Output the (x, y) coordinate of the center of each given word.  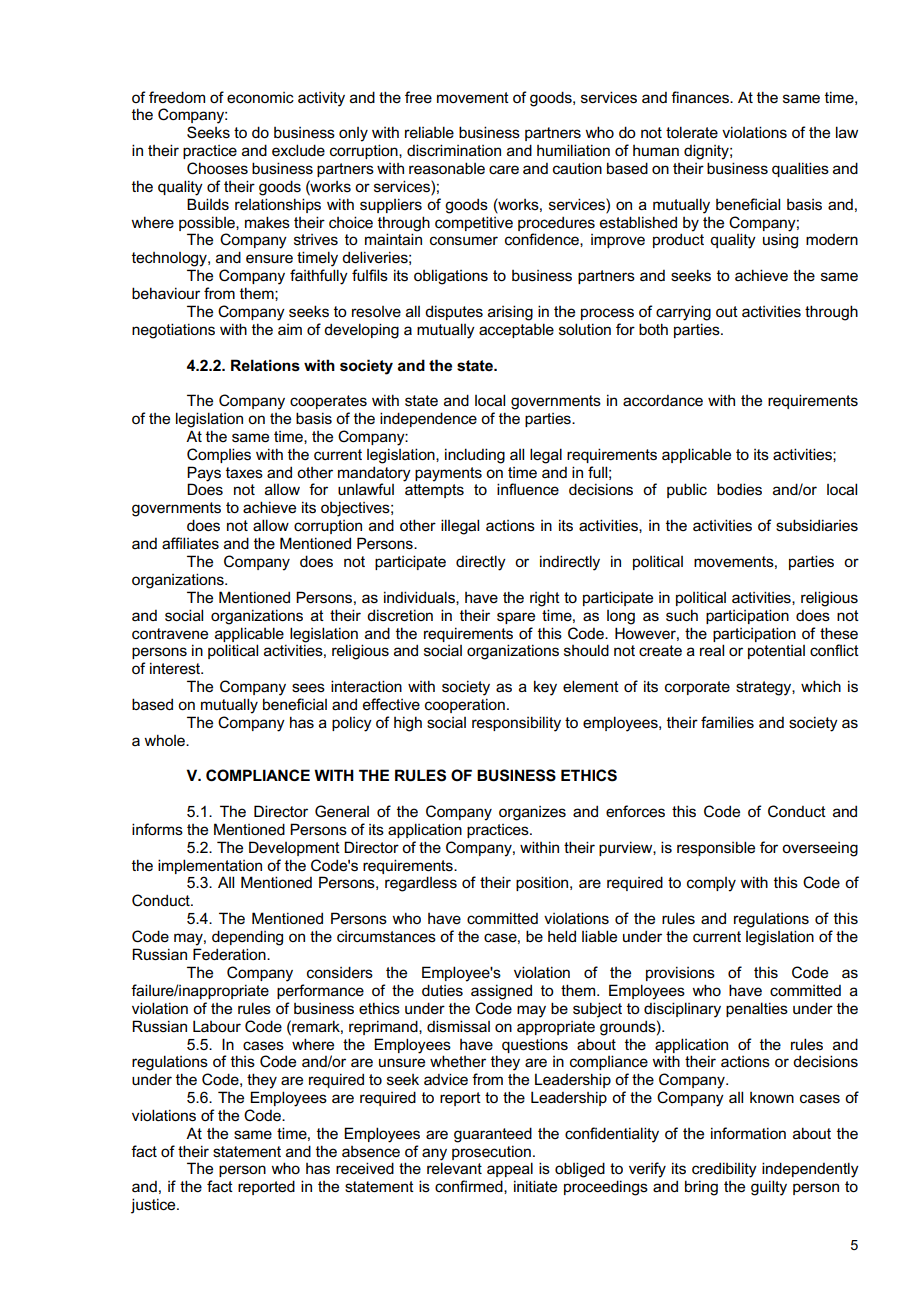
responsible (716, 848)
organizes (532, 813)
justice (154, 1206)
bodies (739, 489)
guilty (769, 1188)
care (504, 169)
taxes (244, 472)
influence (528, 489)
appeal (510, 1169)
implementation (210, 866)
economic (260, 98)
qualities (800, 169)
